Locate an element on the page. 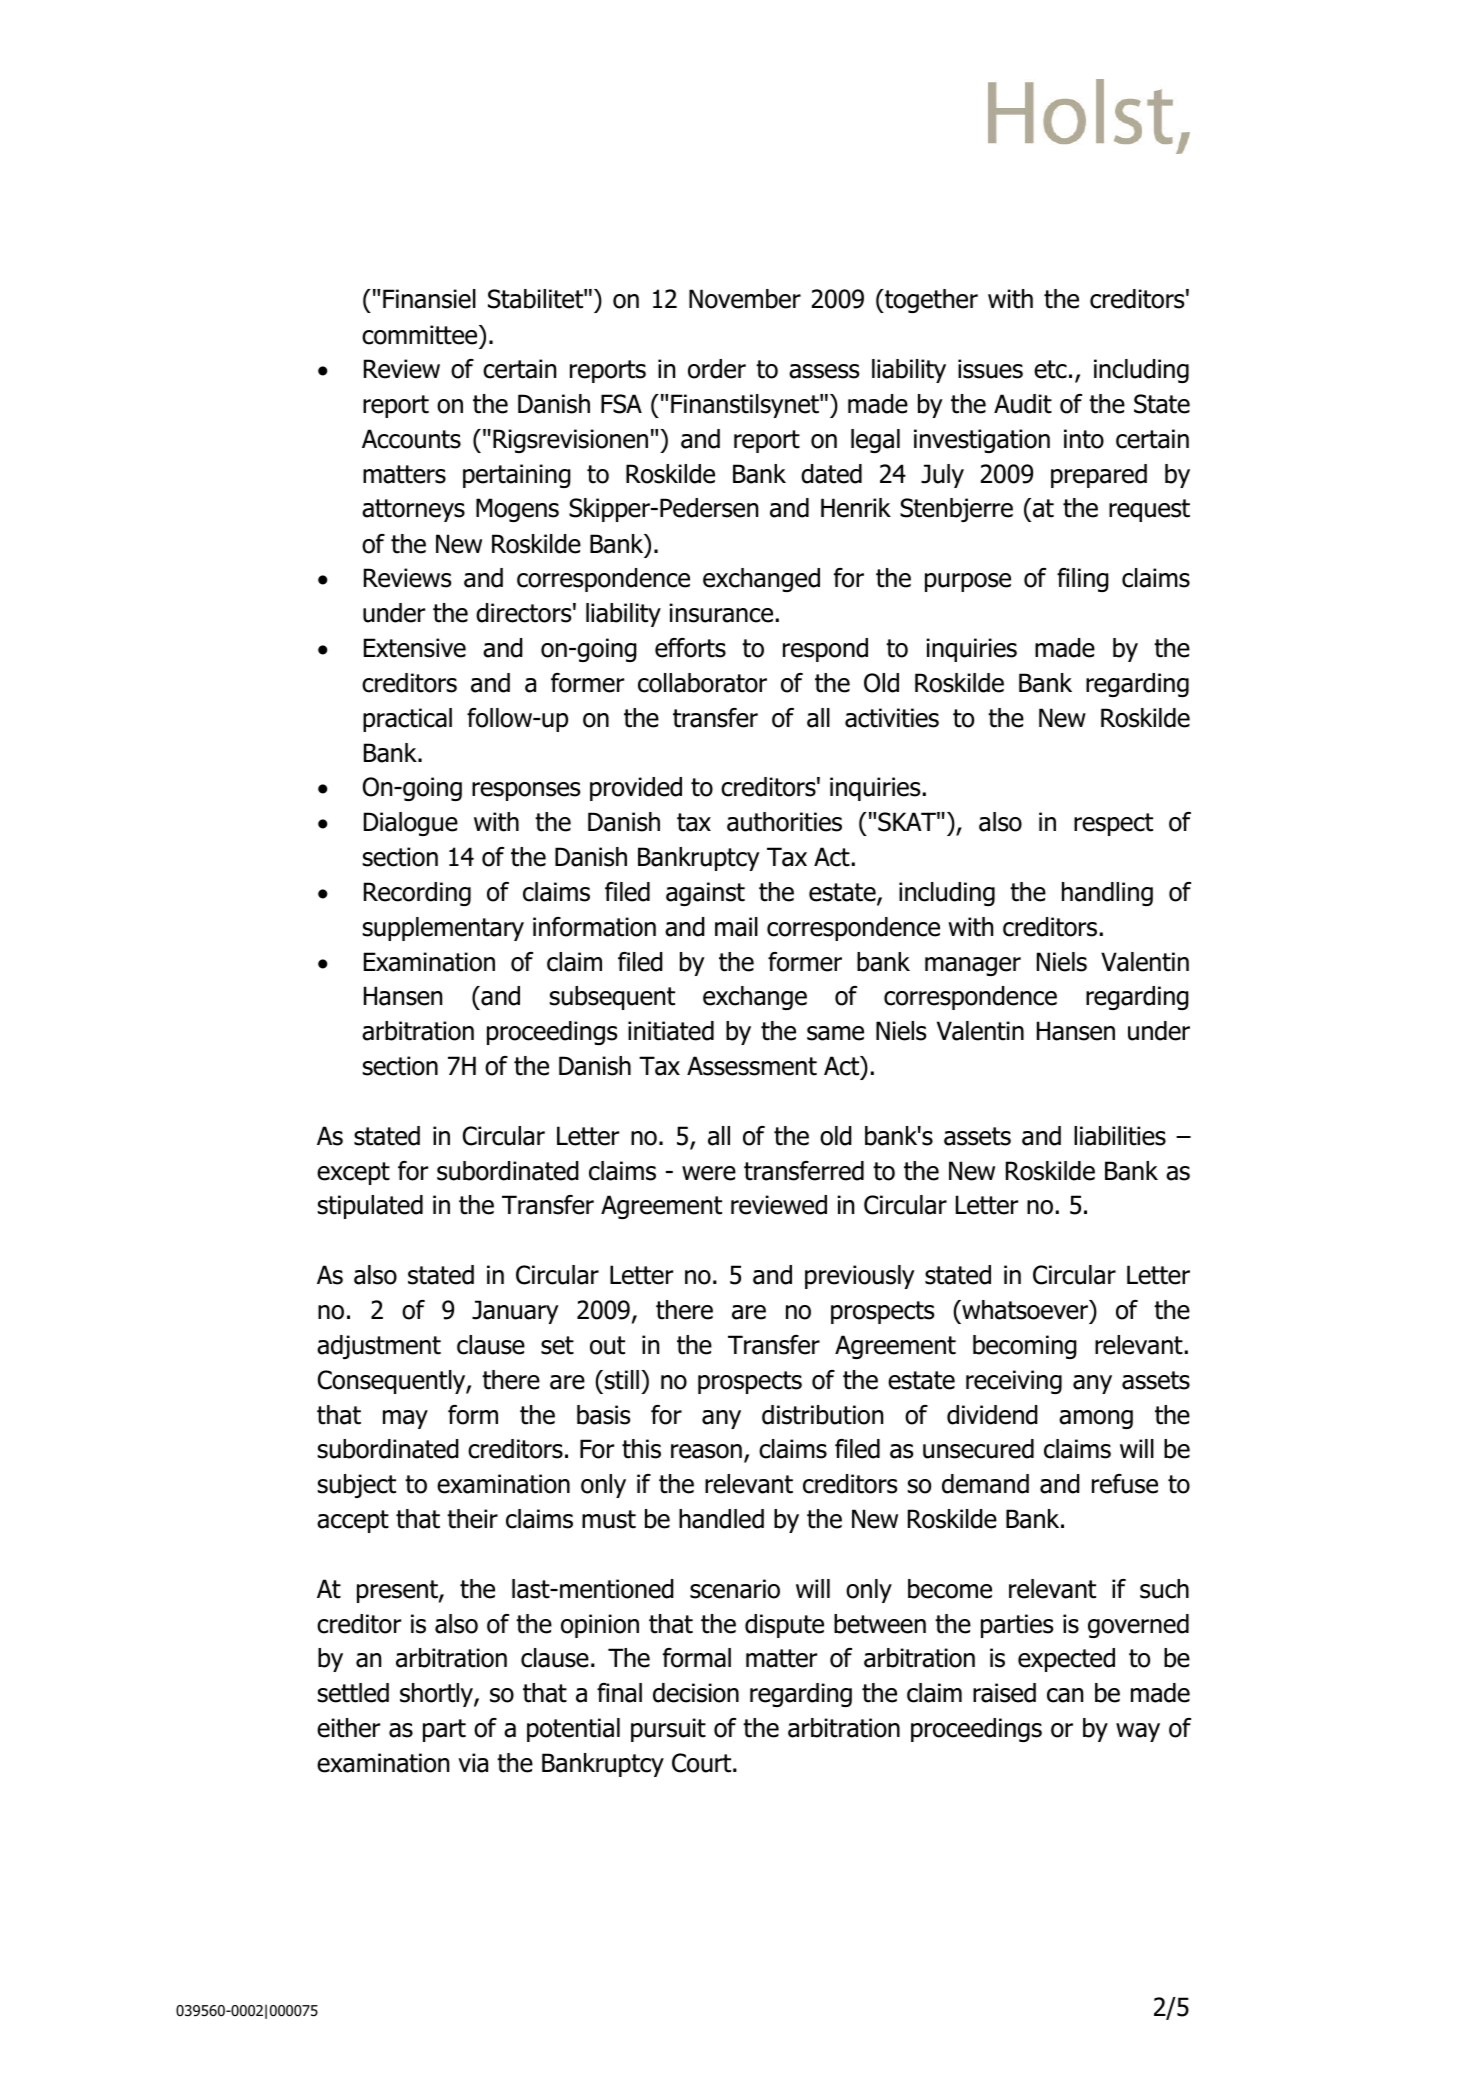 The width and height of the page is (1481, 2093). supplementary is located at coordinates (443, 929).
